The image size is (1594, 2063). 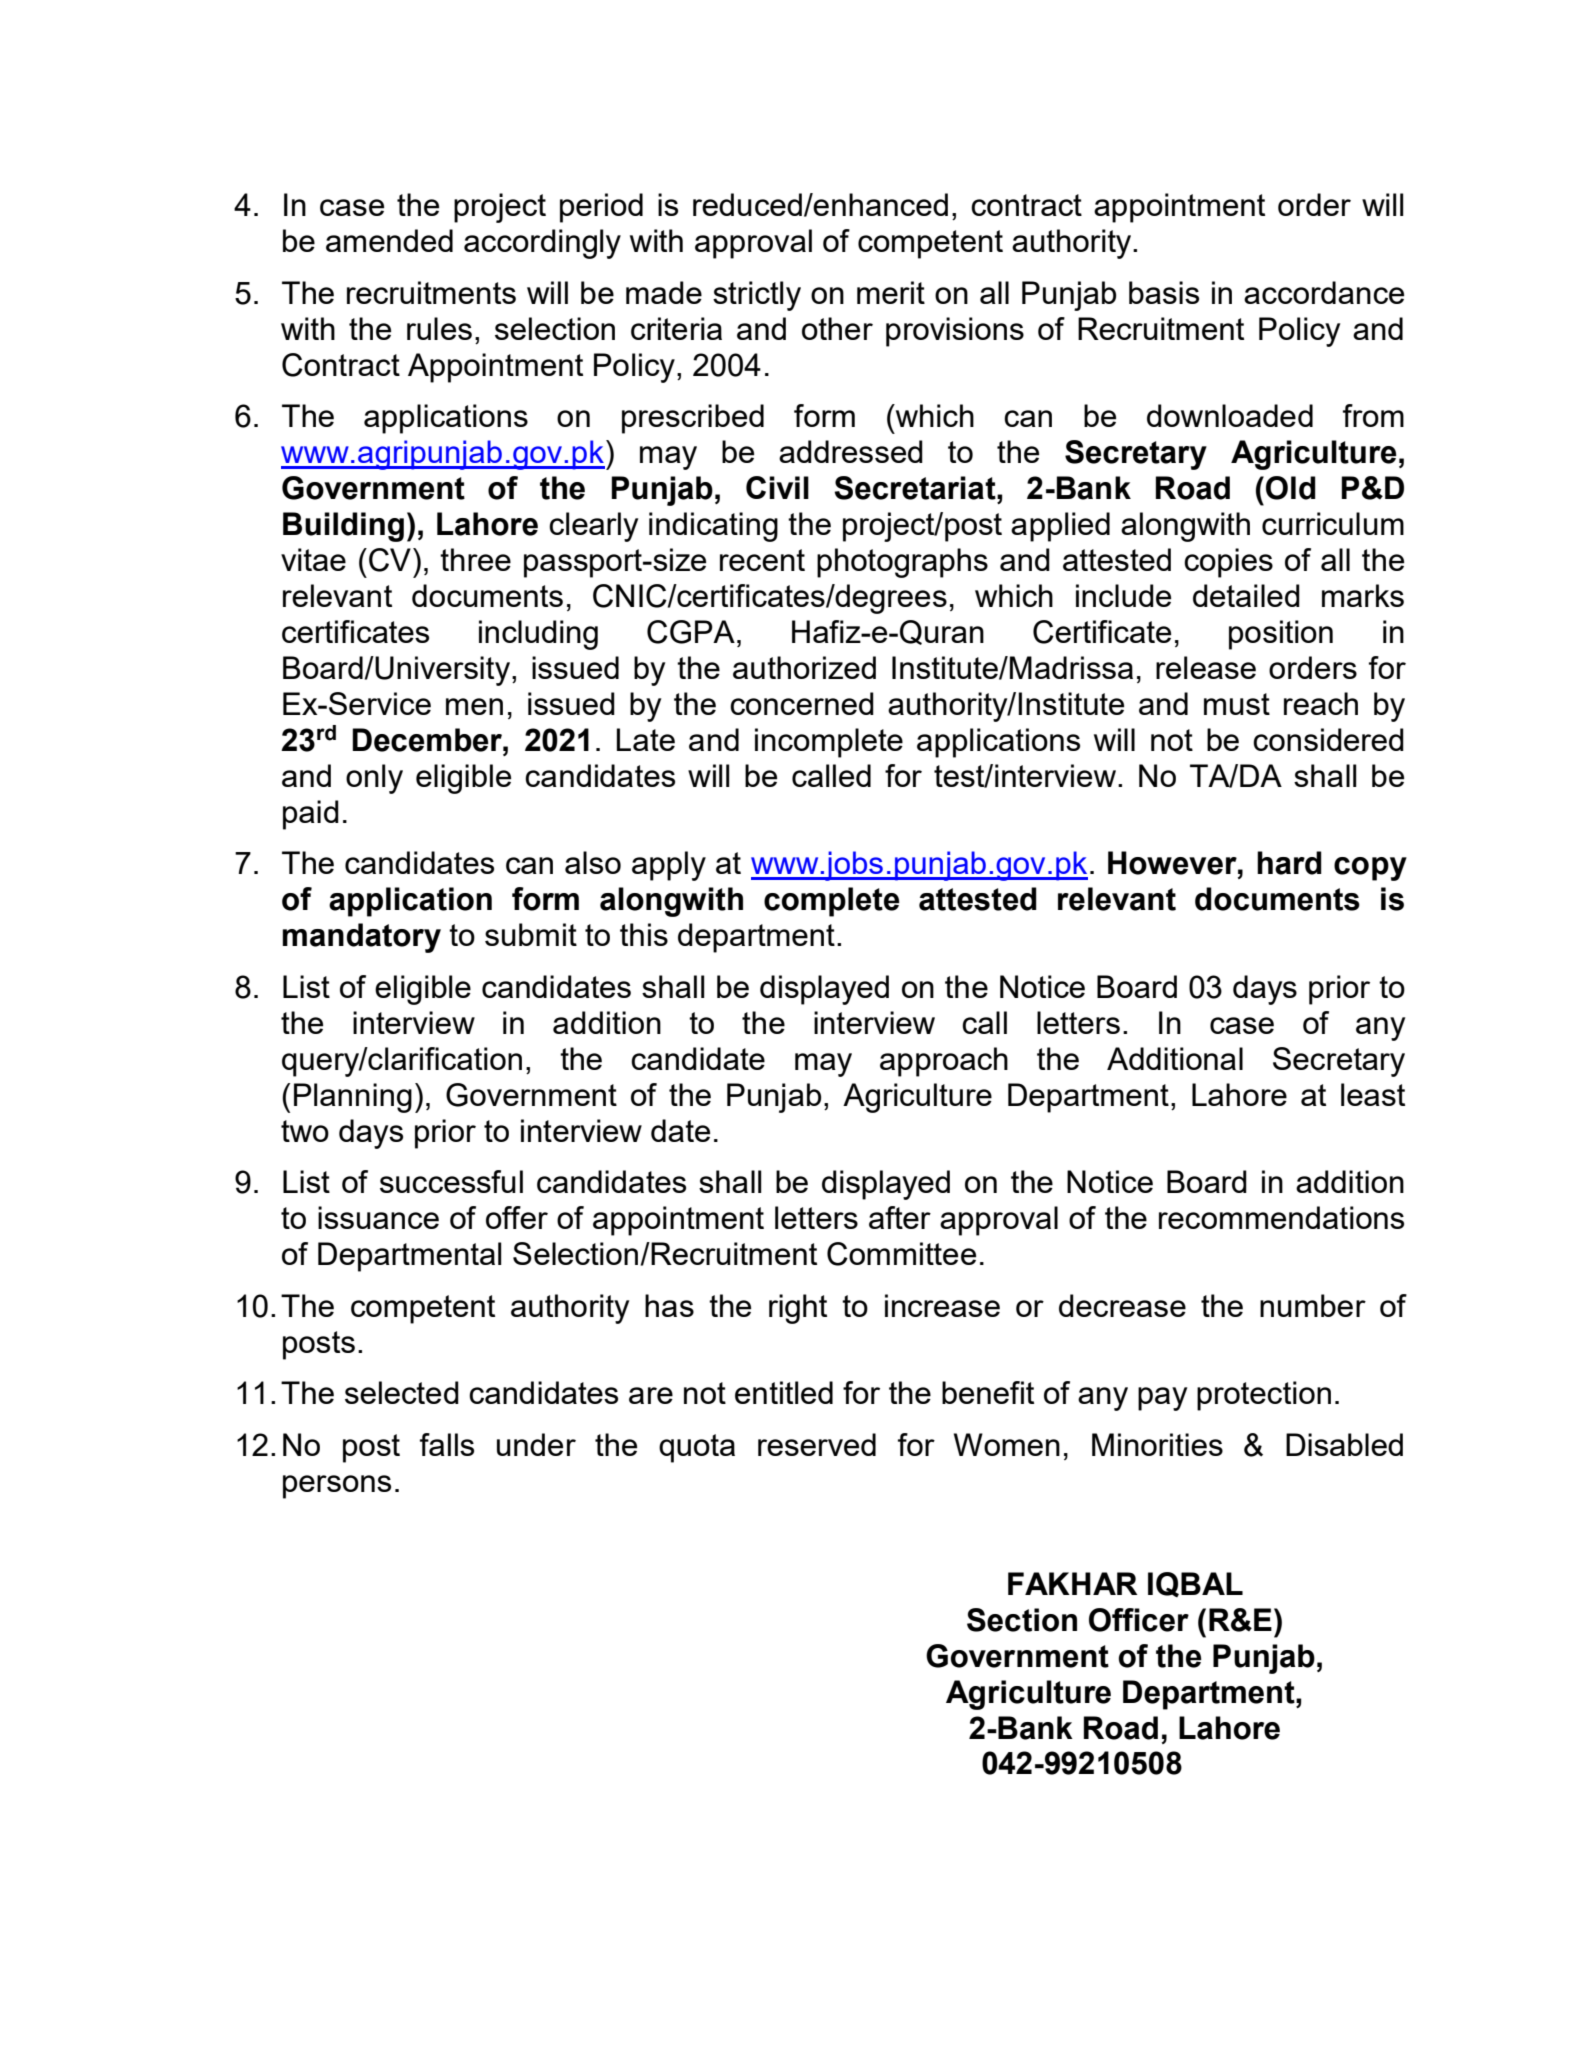 I want to click on apply, so click(x=669, y=866).
